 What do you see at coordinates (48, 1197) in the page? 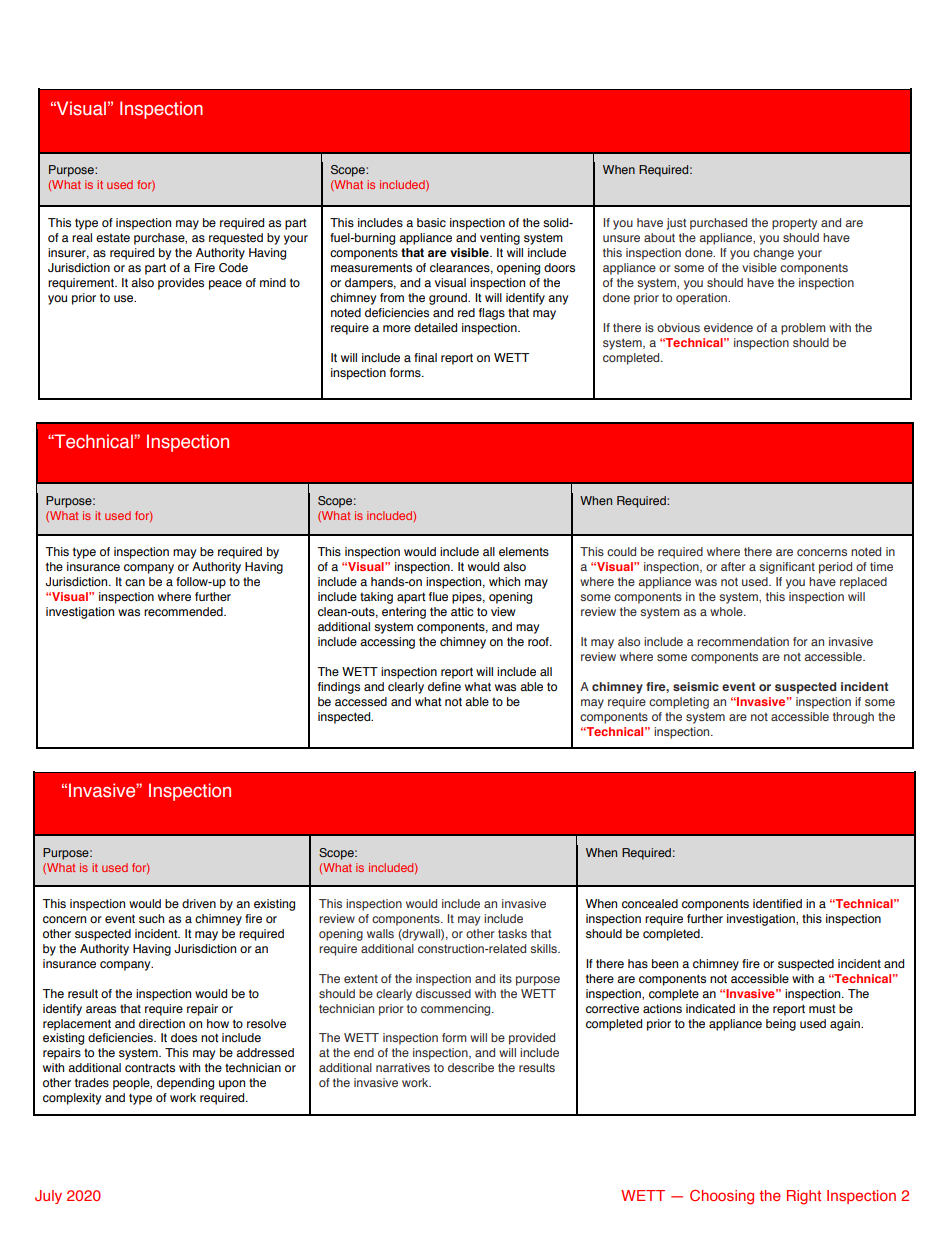
I see `July` at bounding box center [48, 1197].
